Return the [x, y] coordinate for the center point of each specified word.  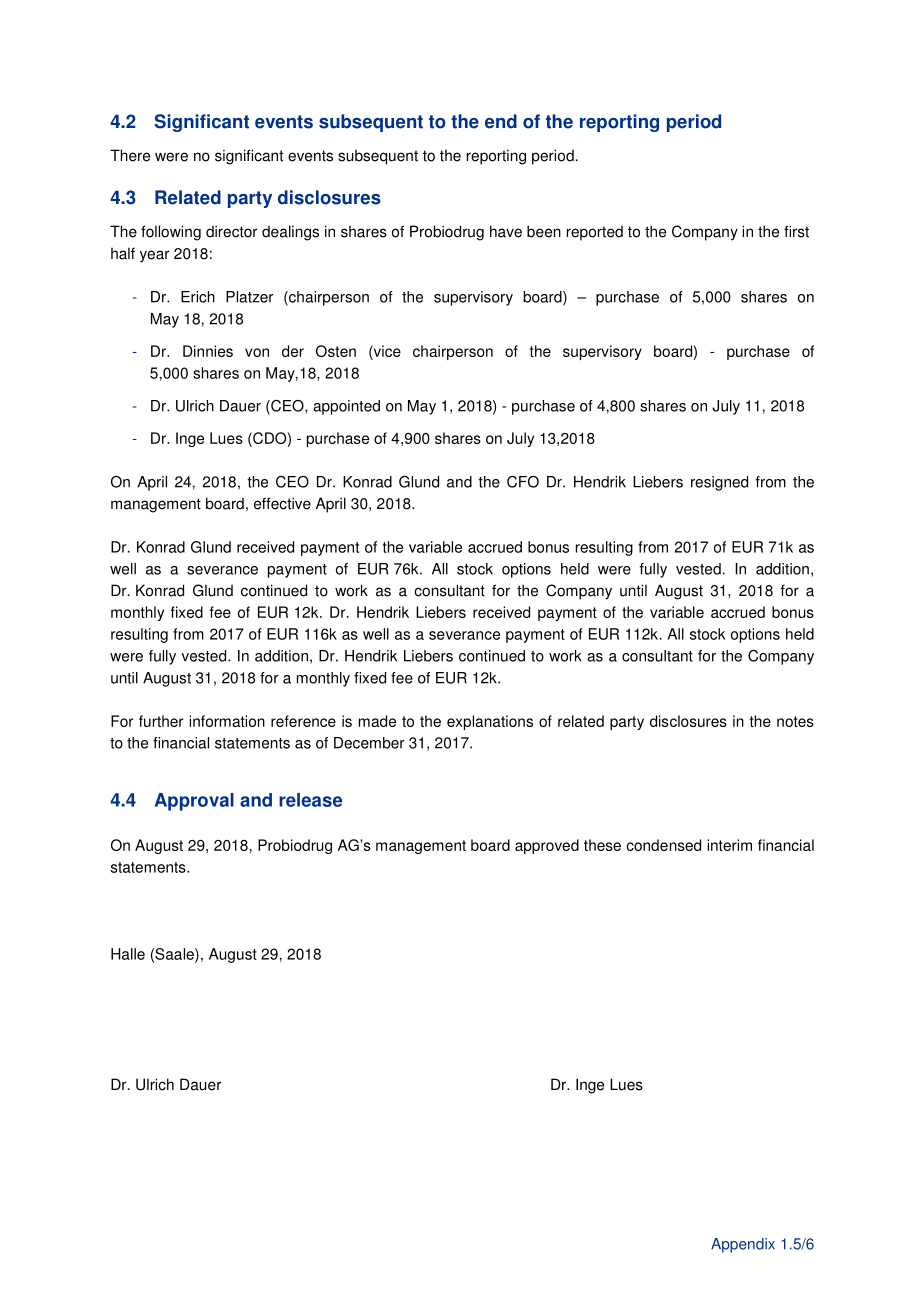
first [796, 231]
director [232, 231]
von [257, 352]
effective [282, 503]
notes [795, 721]
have [506, 231]
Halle [128, 954]
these [602, 845]
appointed [346, 407]
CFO [523, 482]
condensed [663, 845]
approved [547, 846]
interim [729, 845]
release [310, 800]
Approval [194, 802]
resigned [719, 483]
